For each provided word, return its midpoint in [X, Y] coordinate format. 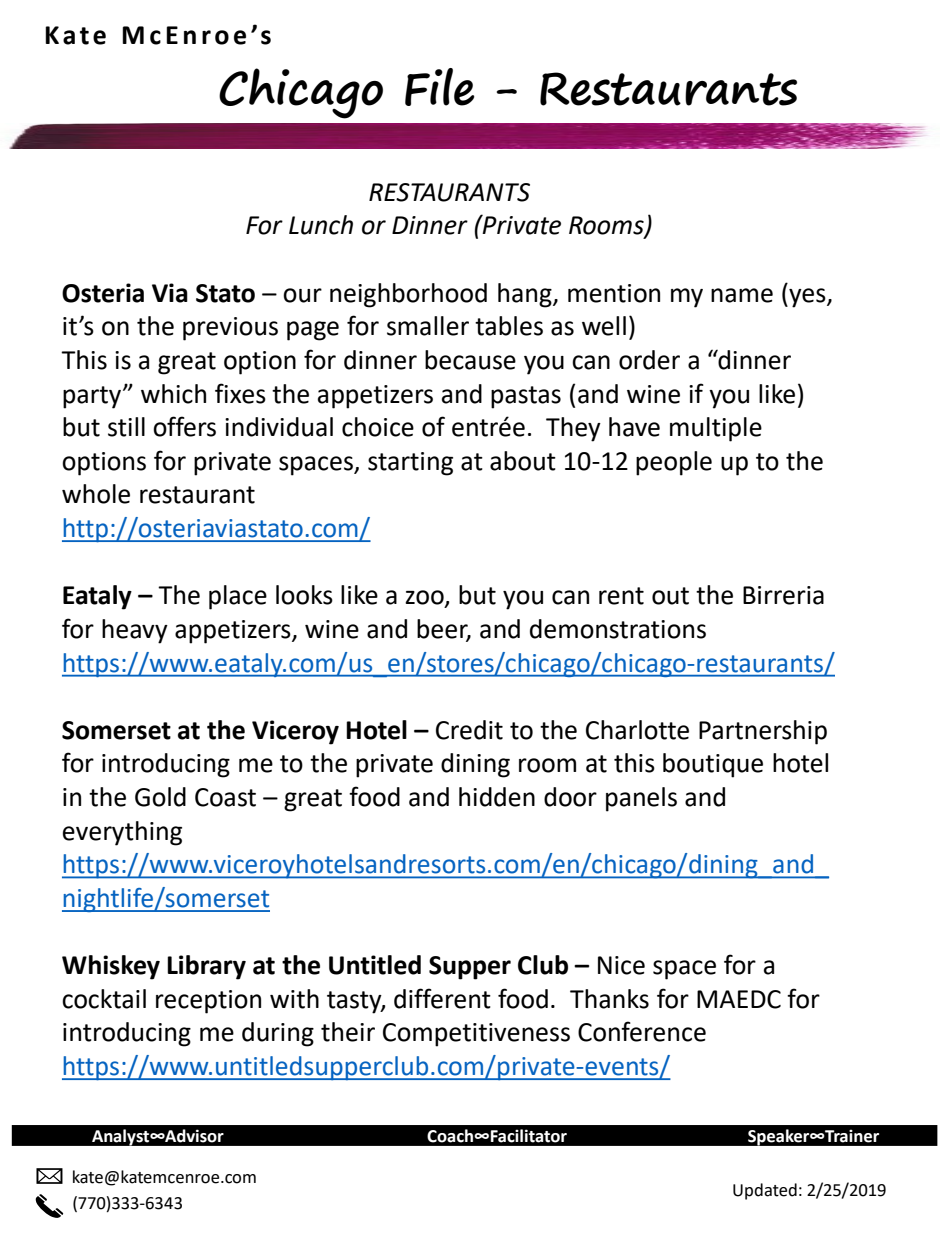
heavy [135, 631]
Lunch [321, 225]
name [742, 295]
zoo [425, 598]
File [440, 87]
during [278, 1034]
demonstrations [618, 629]
